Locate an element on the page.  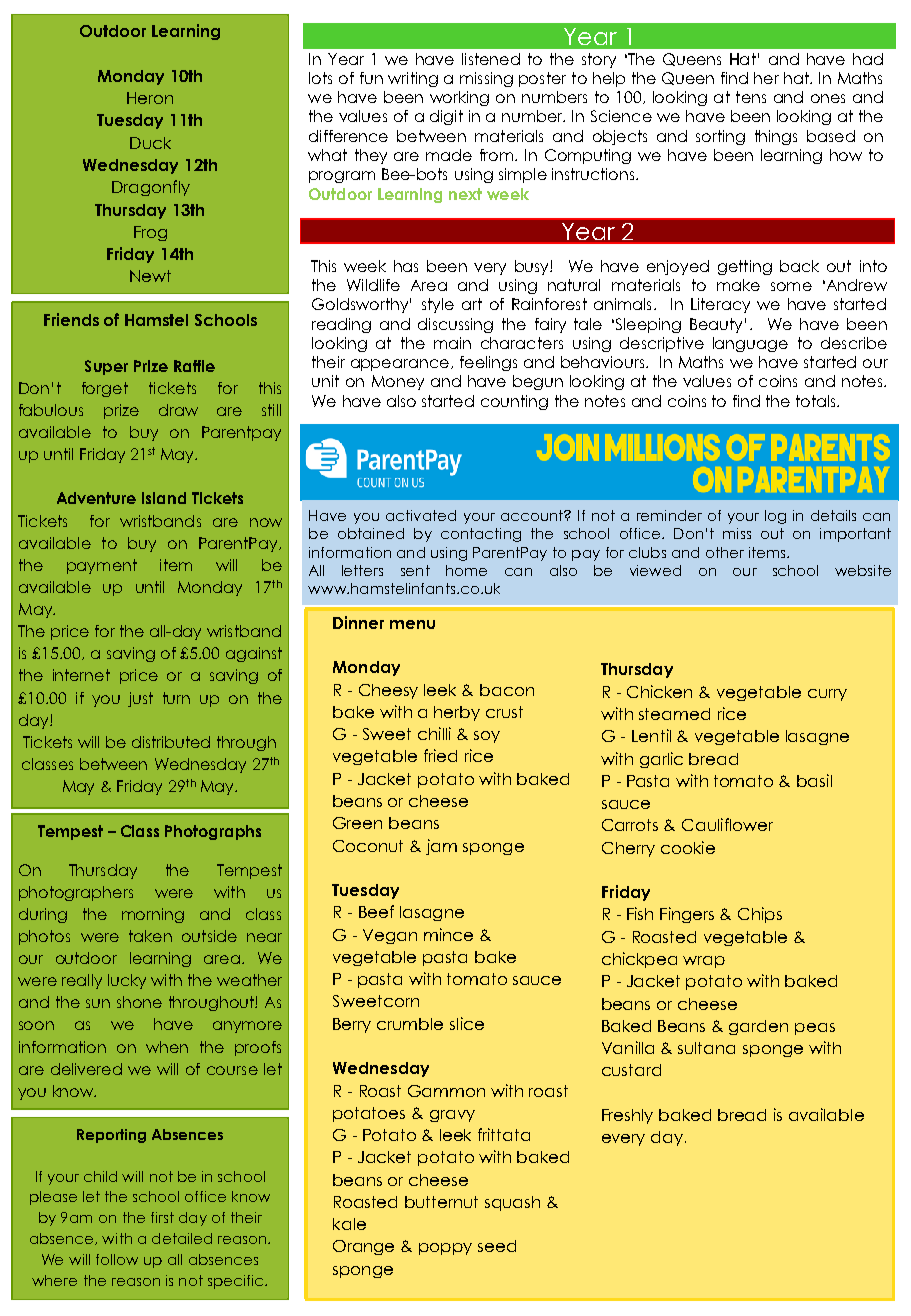
just is located at coordinates (140, 699).
